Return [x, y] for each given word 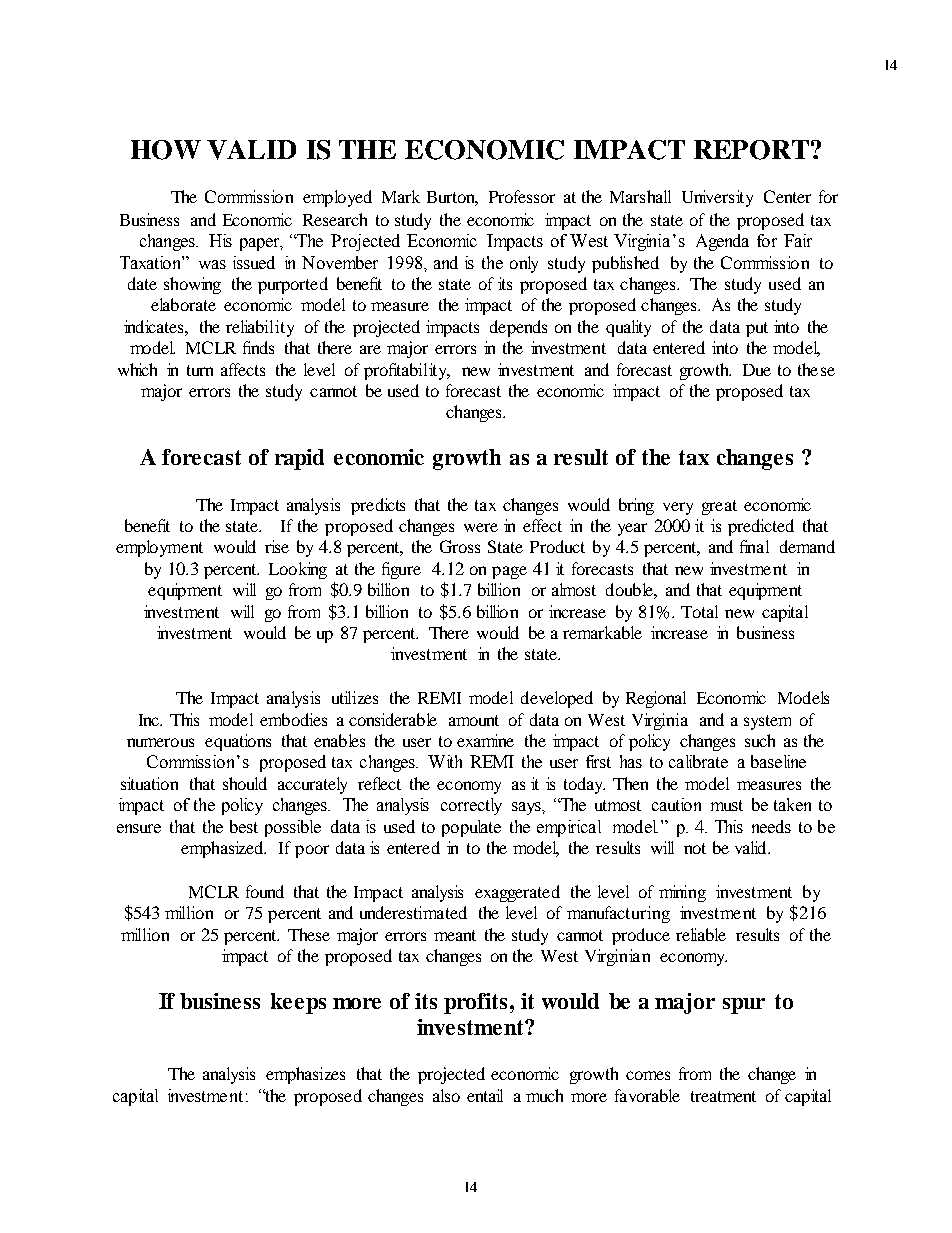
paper [261, 244]
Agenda [722, 242]
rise [277, 546]
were [481, 527]
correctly [471, 806]
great [719, 507]
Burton [452, 198]
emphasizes [305, 1075]
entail [485, 1095]
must [727, 805]
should [245, 783]
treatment [723, 1096]
